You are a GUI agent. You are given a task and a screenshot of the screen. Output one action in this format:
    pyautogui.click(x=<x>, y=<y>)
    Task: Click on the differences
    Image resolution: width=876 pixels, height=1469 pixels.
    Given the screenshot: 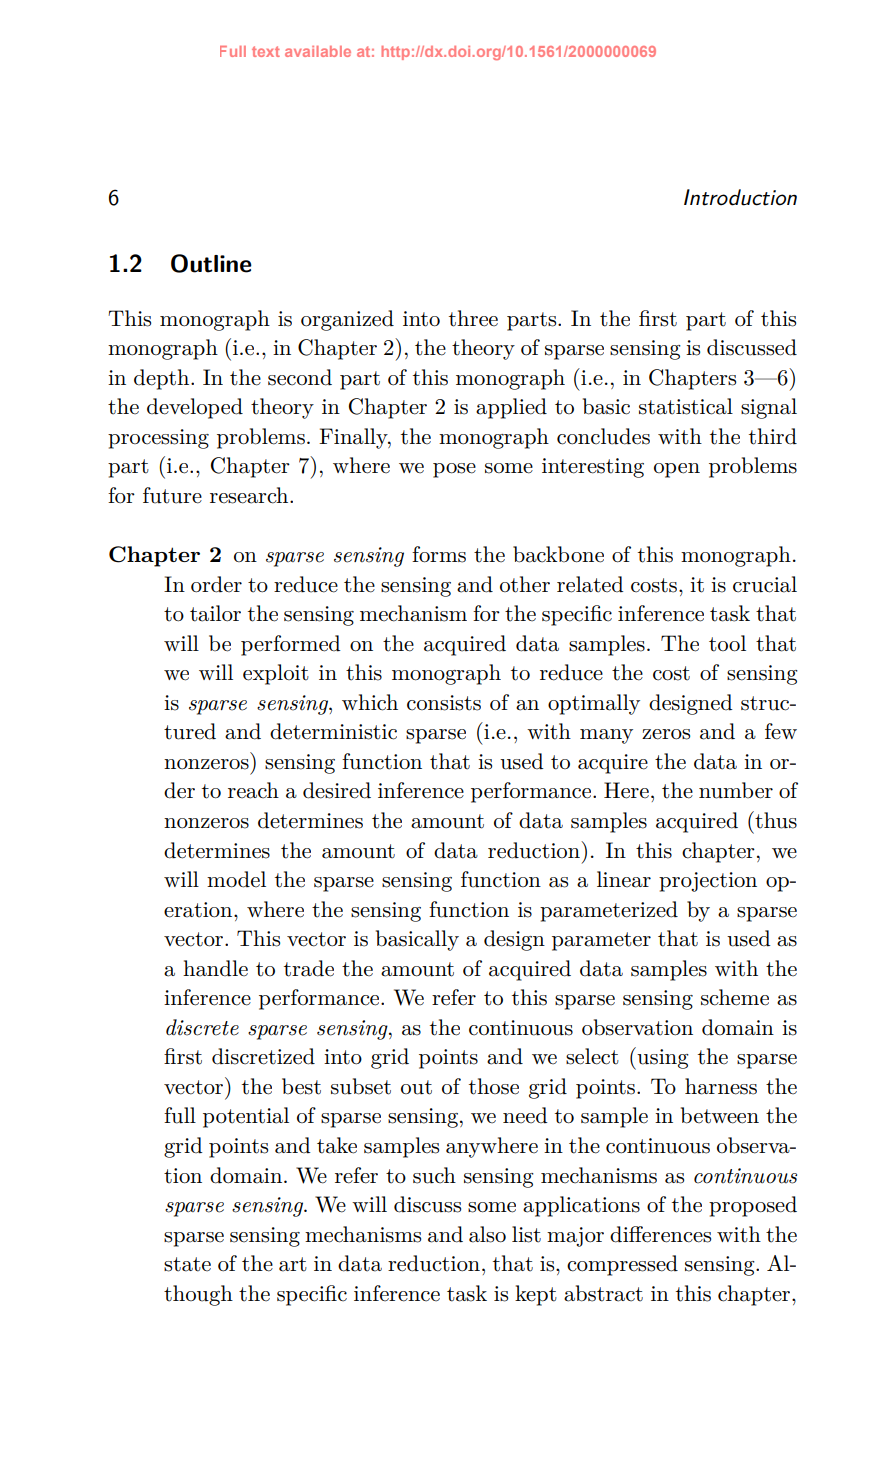 What is the action you would take?
    pyautogui.click(x=660, y=1234)
